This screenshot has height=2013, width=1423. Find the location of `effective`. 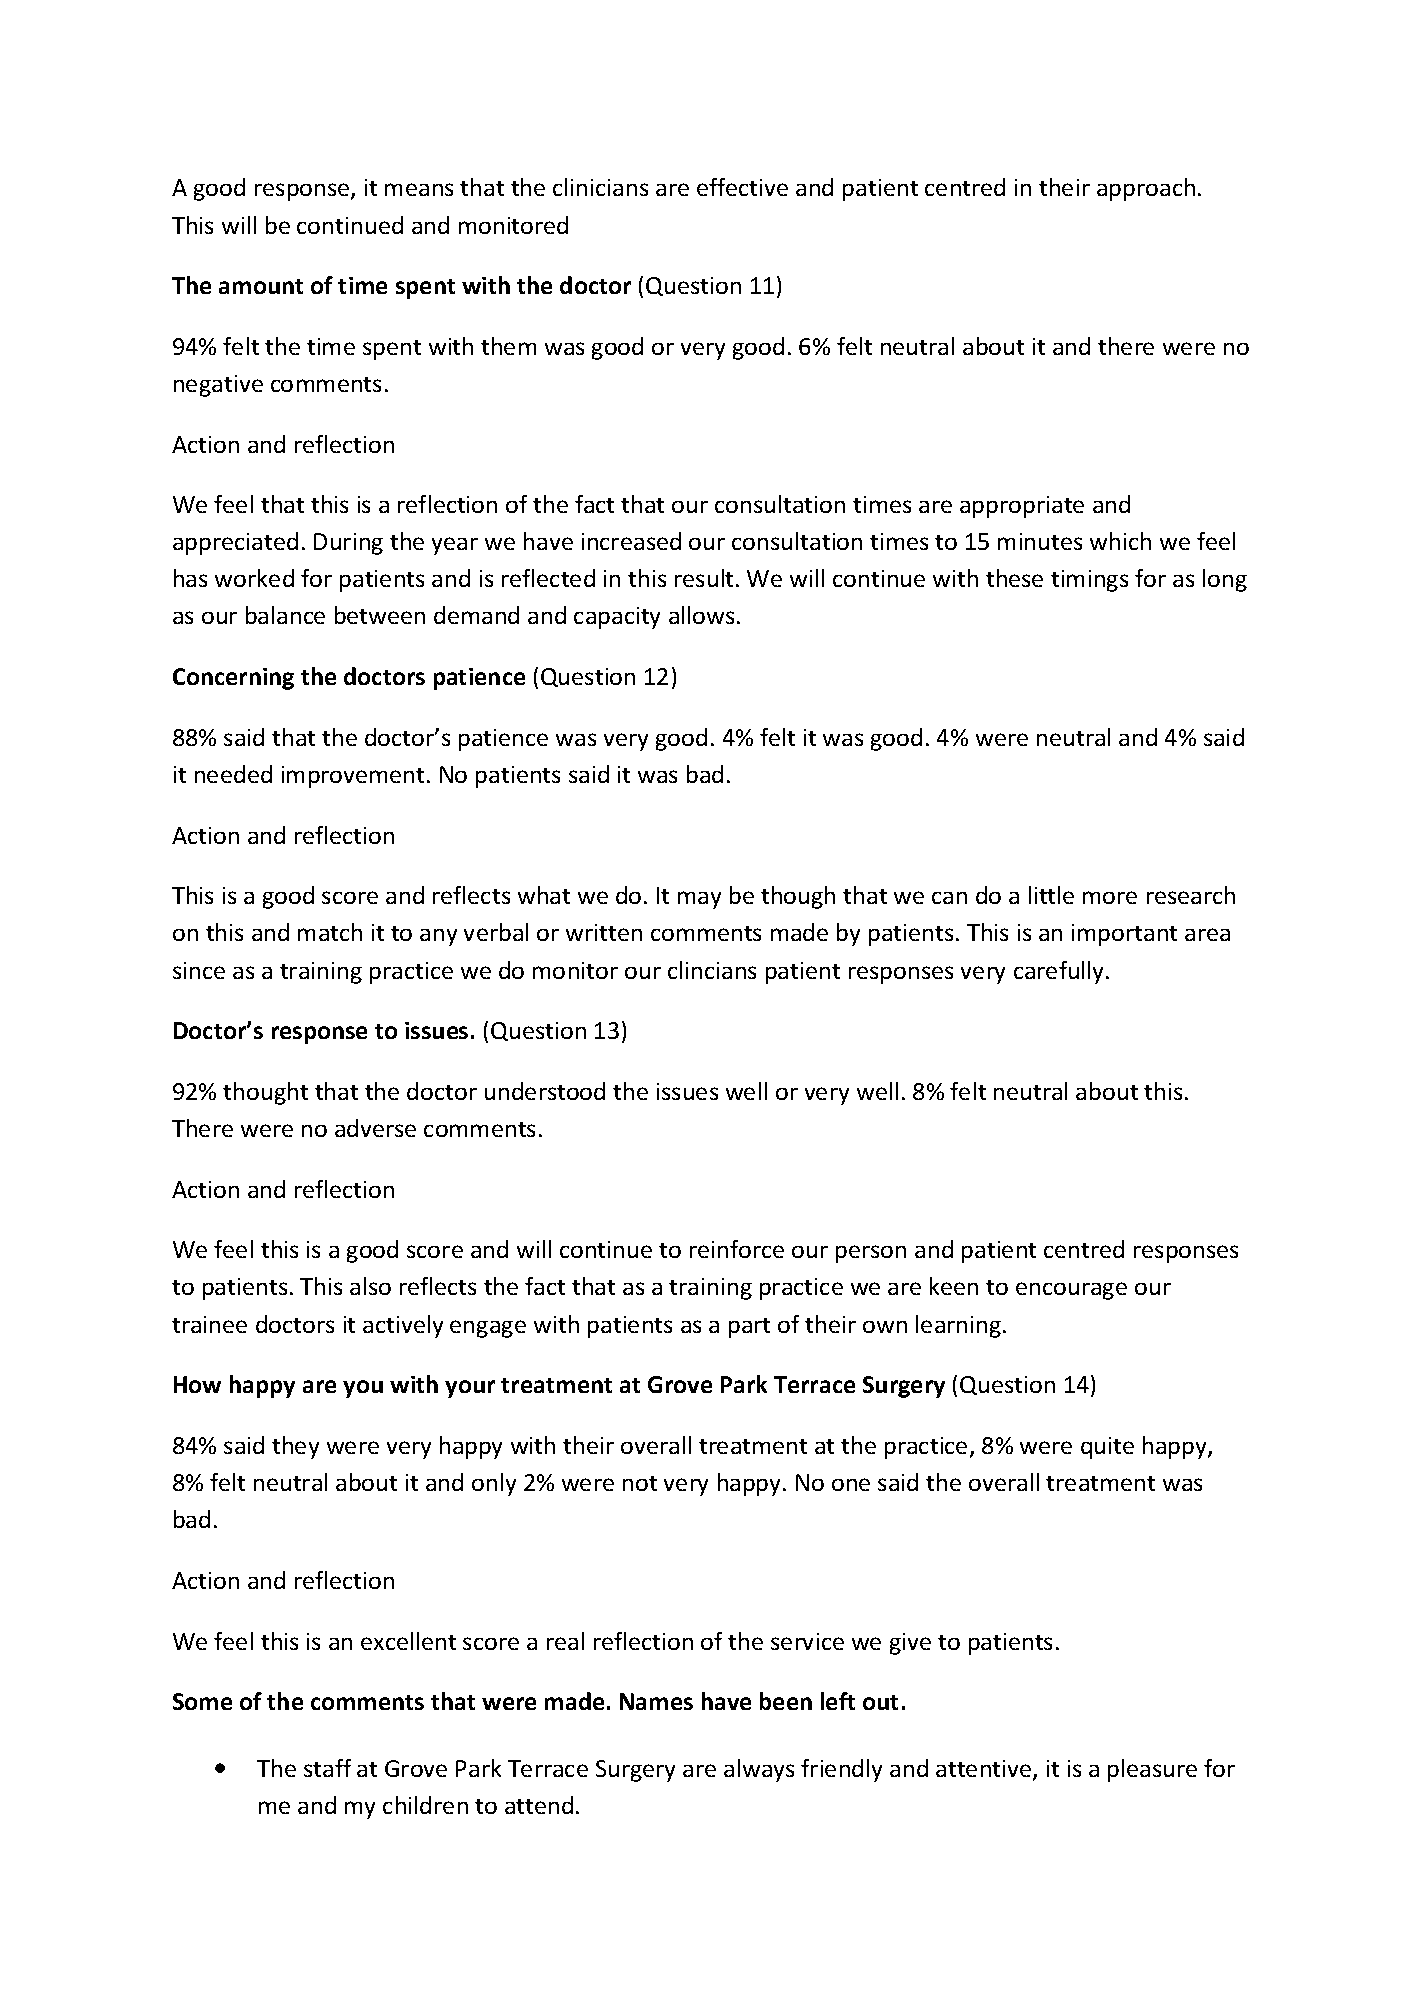

effective is located at coordinates (742, 187).
